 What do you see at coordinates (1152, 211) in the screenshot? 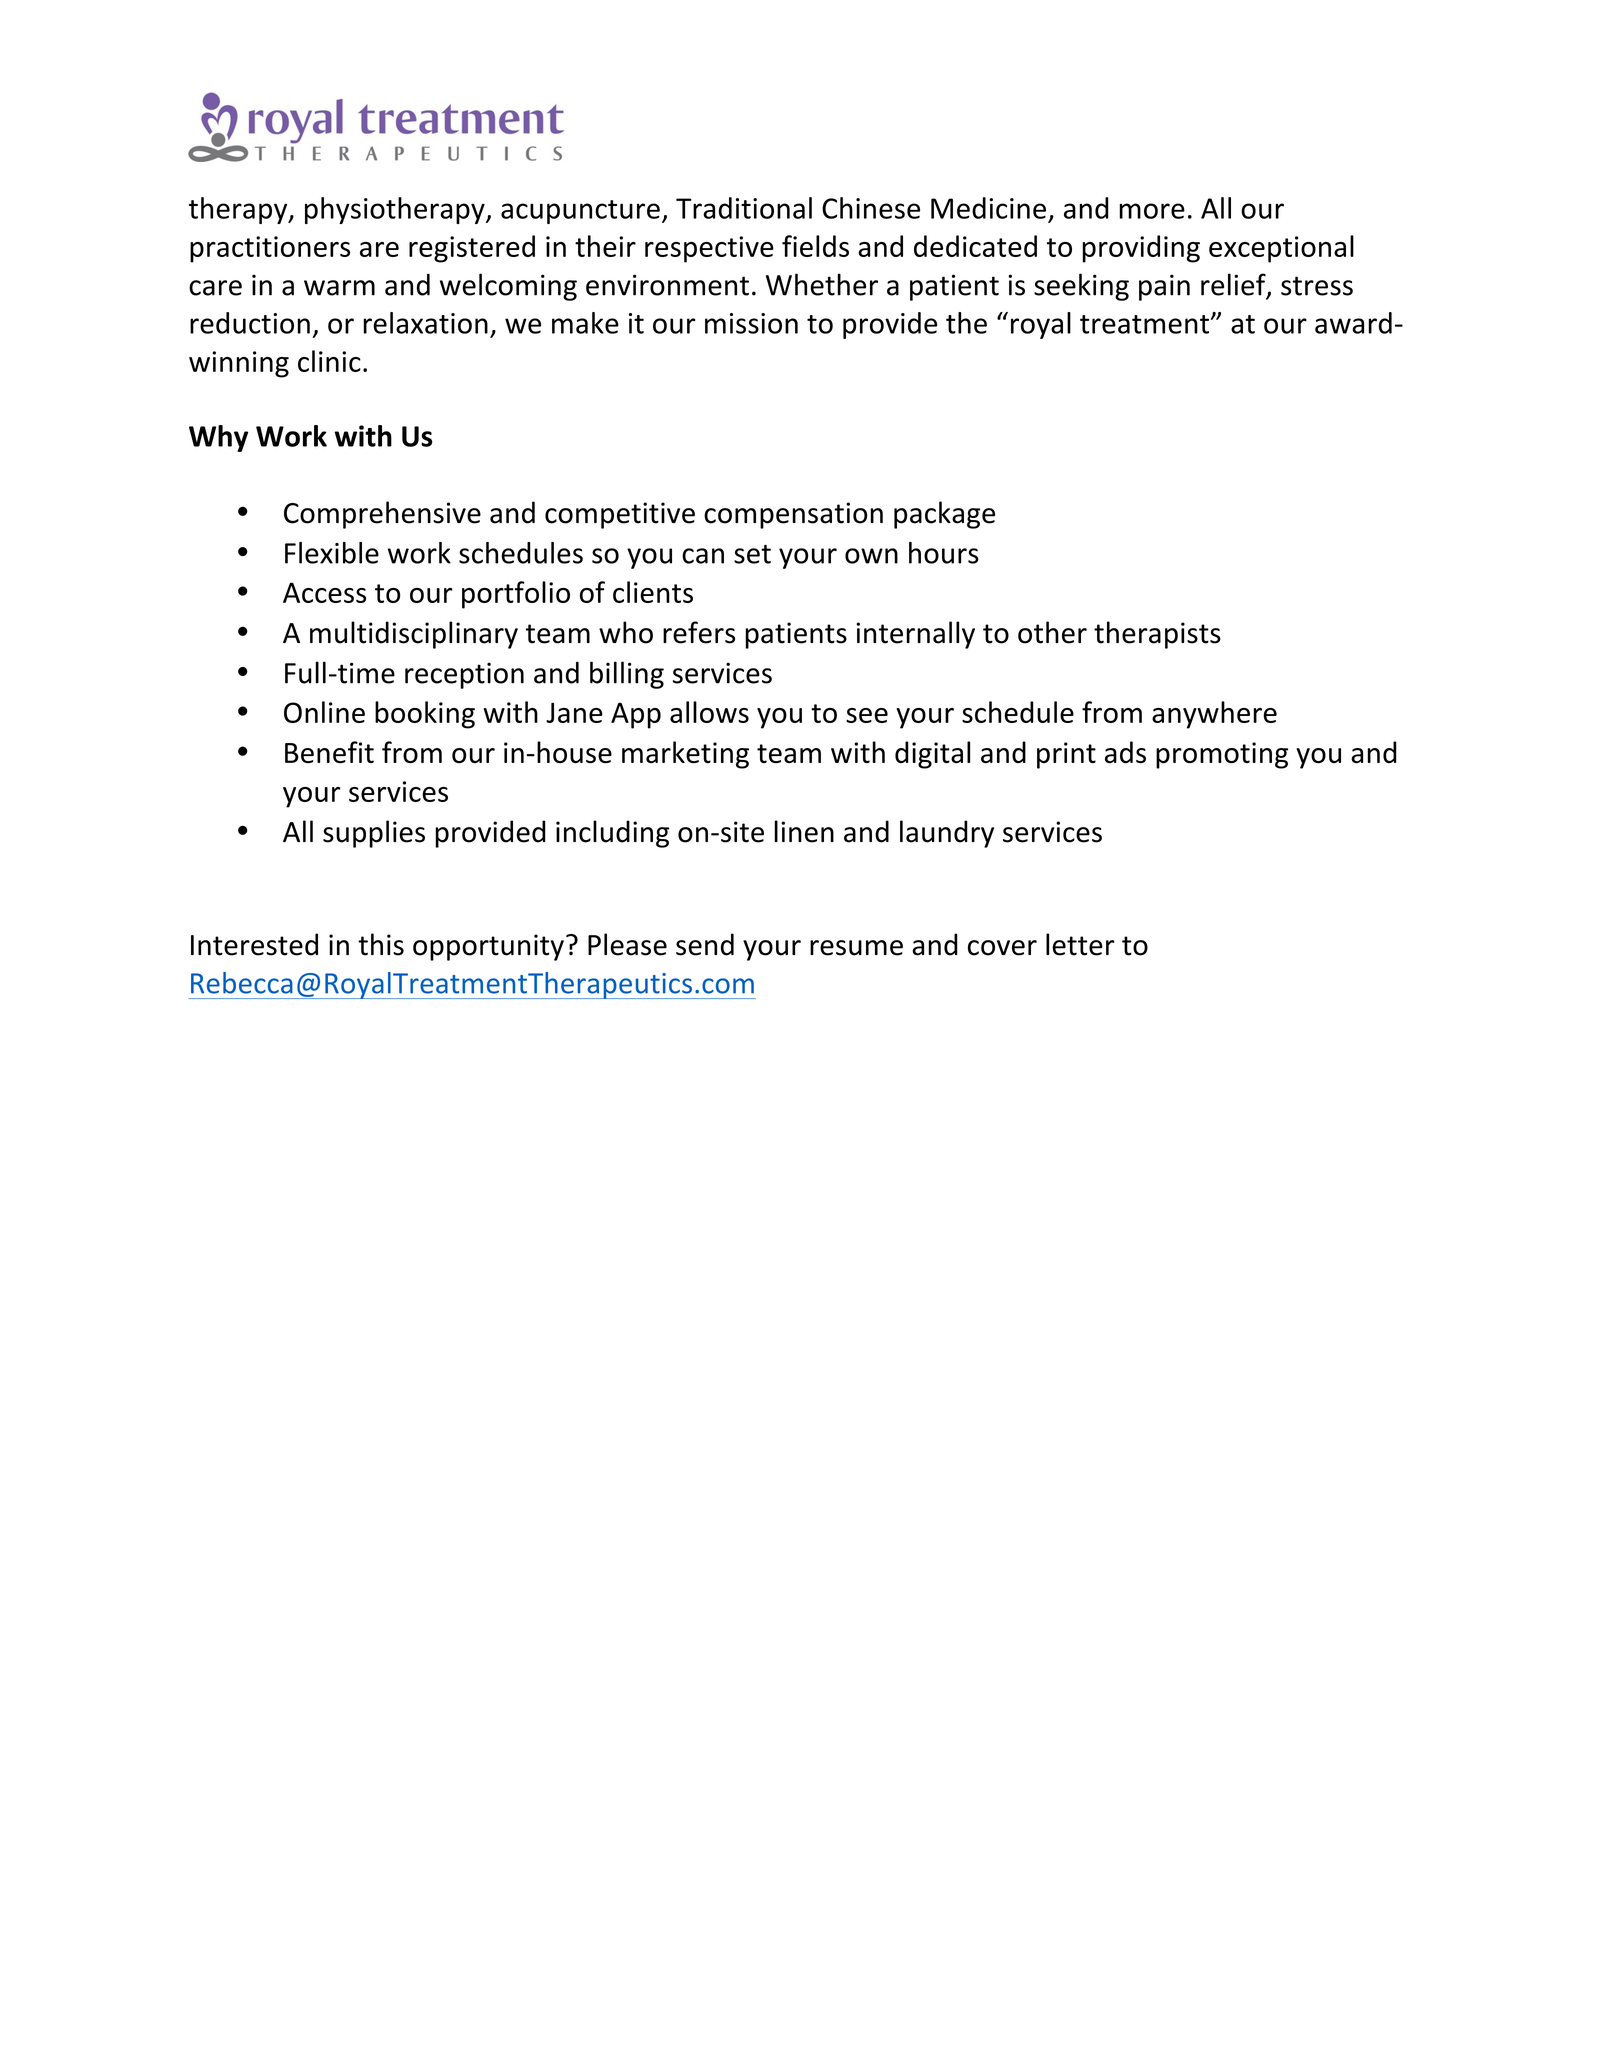
I see `more` at bounding box center [1152, 211].
